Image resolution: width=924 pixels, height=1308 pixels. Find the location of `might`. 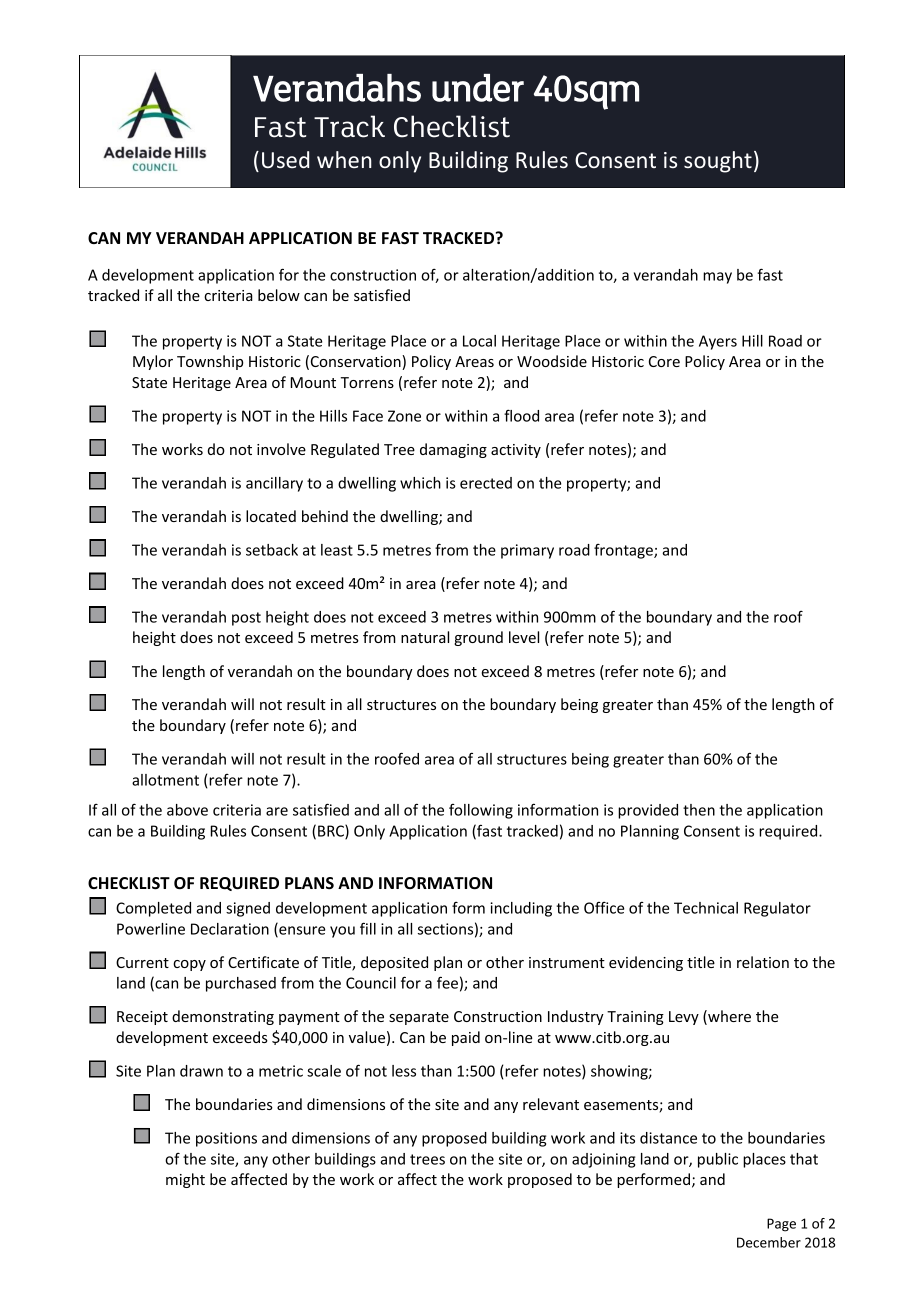

might is located at coordinates (185, 1180).
